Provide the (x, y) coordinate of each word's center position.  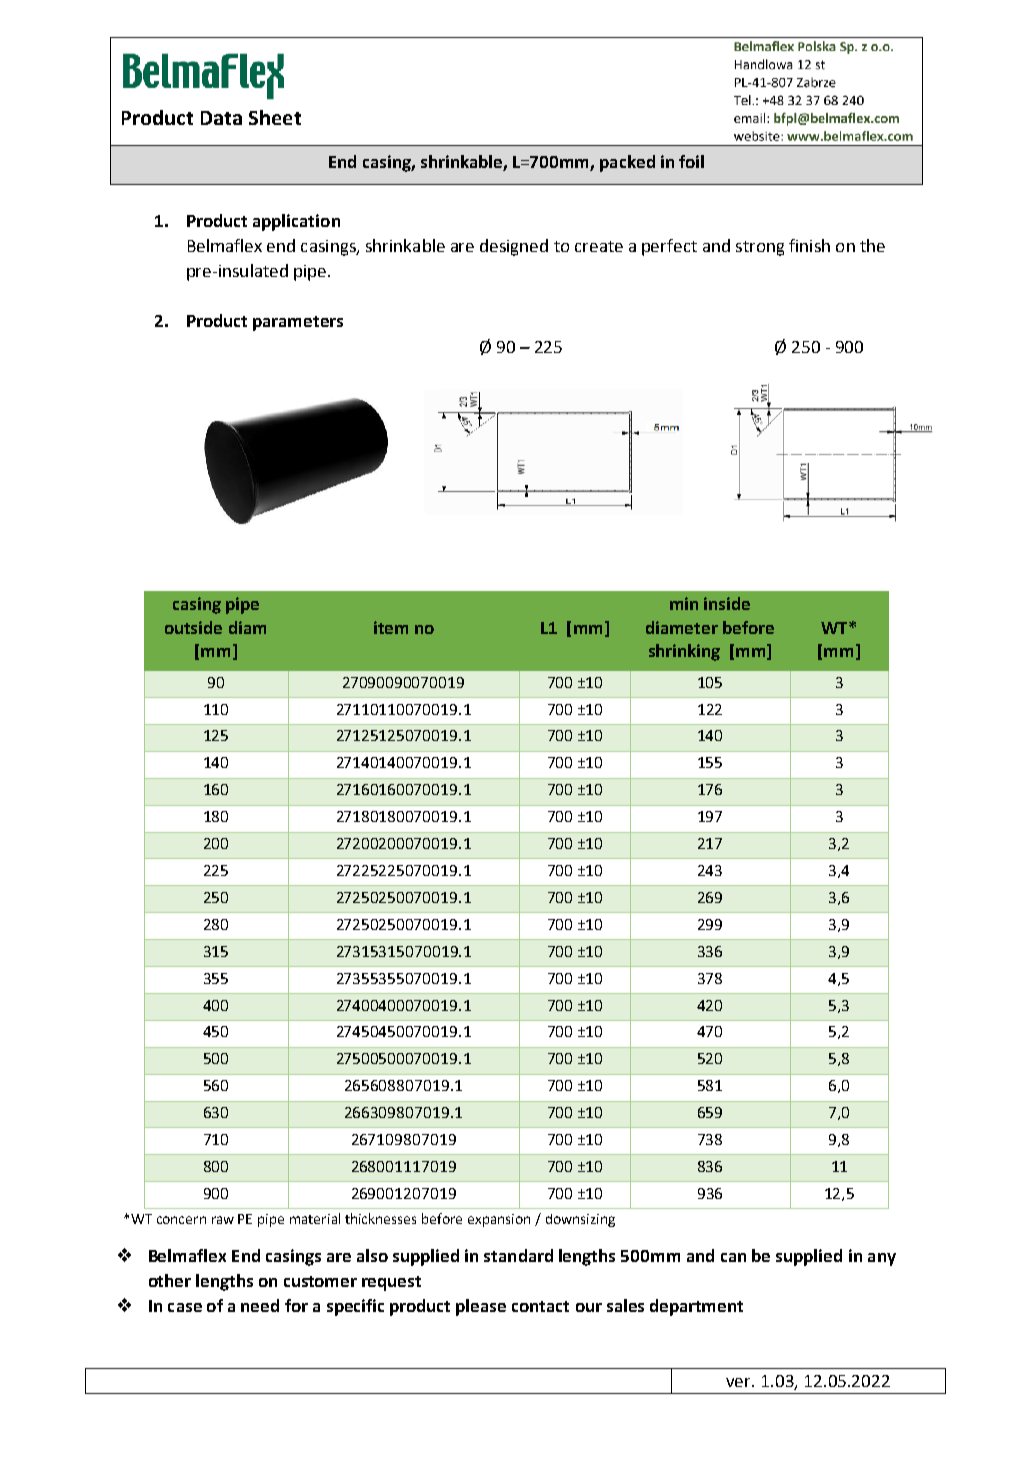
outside (193, 627)
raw (223, 1220)
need (260, 1305)
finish (809, 245)
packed (627, 163)
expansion (499, 1220)
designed (514, 247)
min (684, 603)
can (733, 1257)
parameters (298, 323)
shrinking (684, 652)
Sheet (275, 117)
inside (727, 603)
